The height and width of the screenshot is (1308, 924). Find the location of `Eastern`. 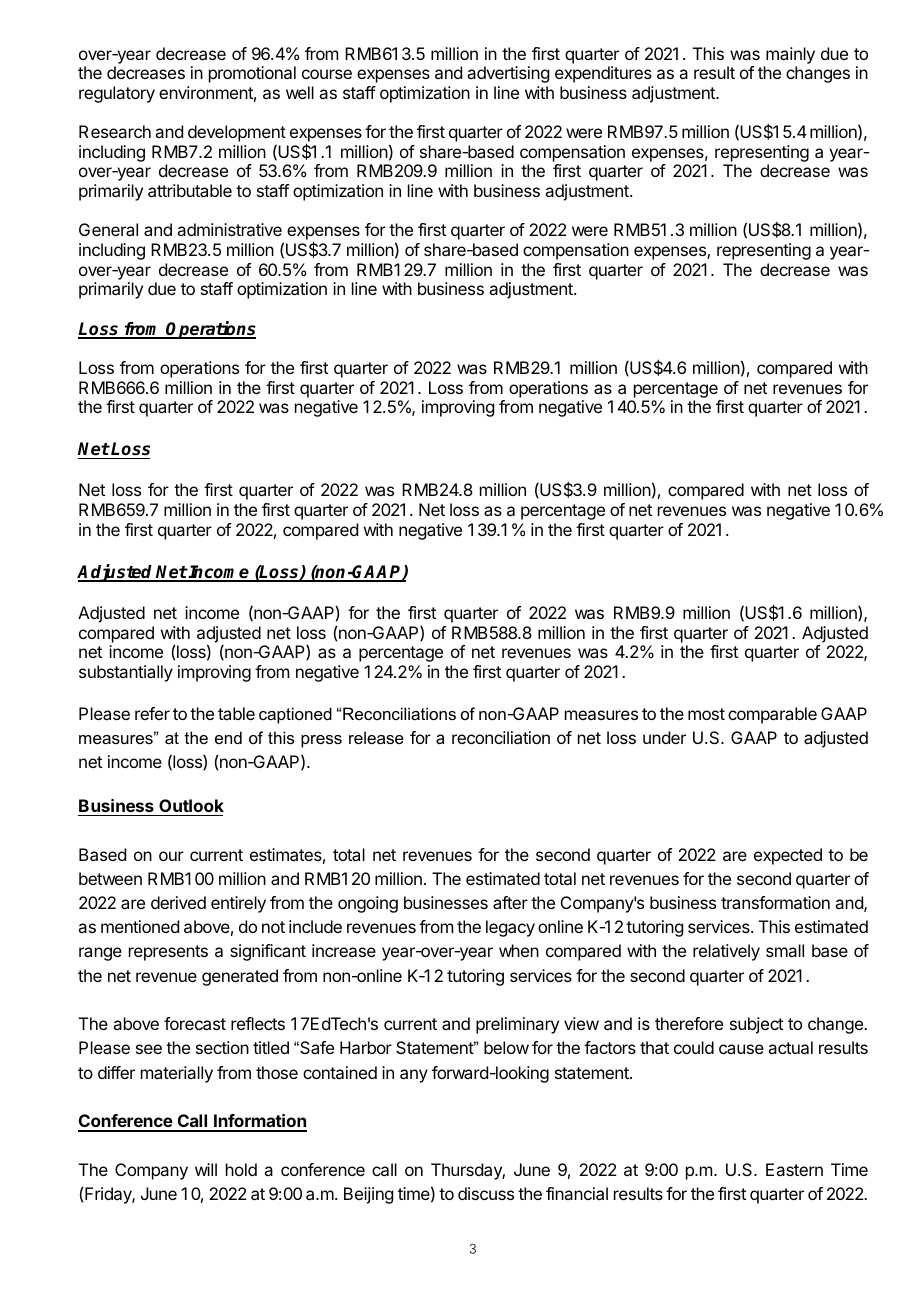

Eastern is located at coordinates (794, 1169).
